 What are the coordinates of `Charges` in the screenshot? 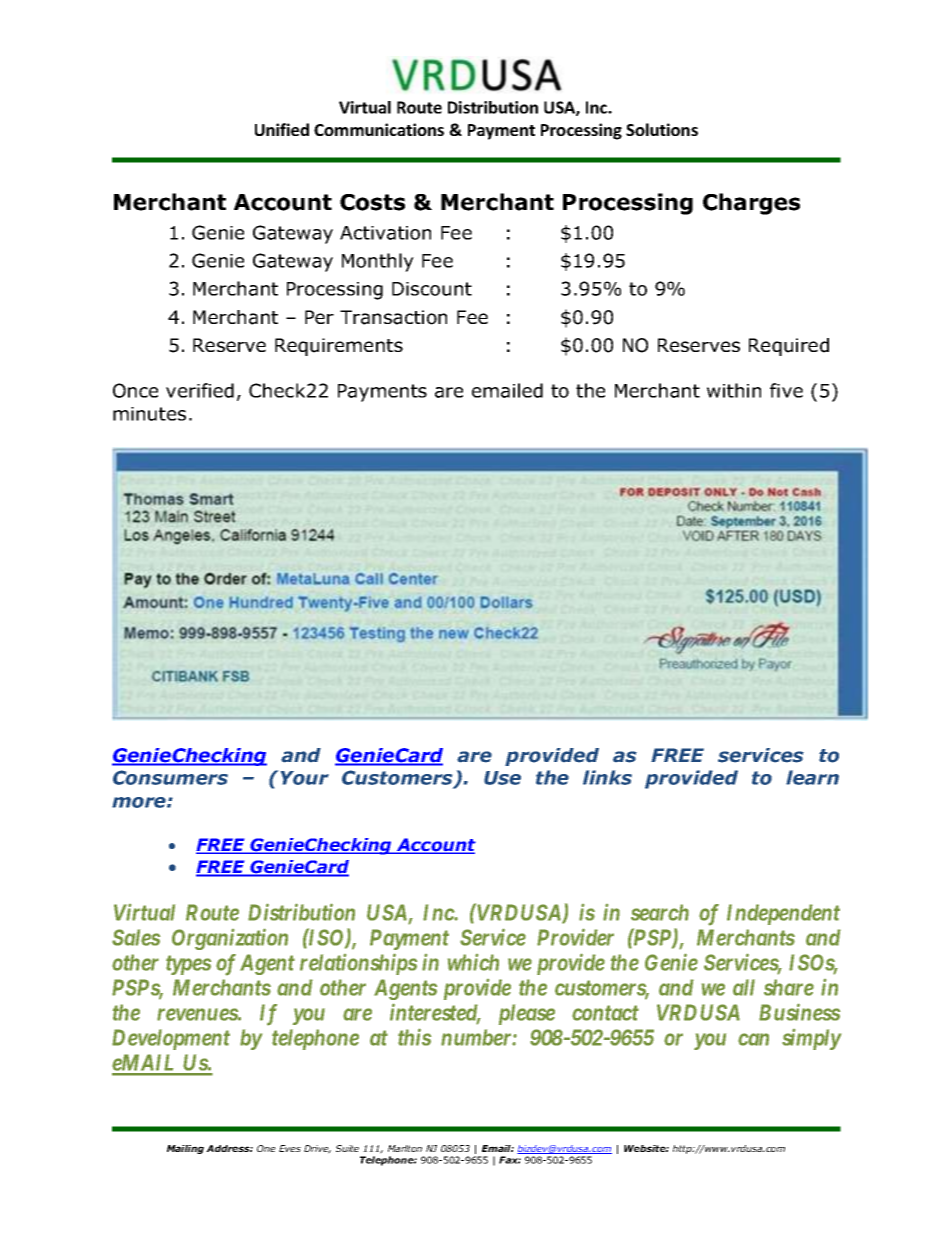 It's located at (751, 204).
